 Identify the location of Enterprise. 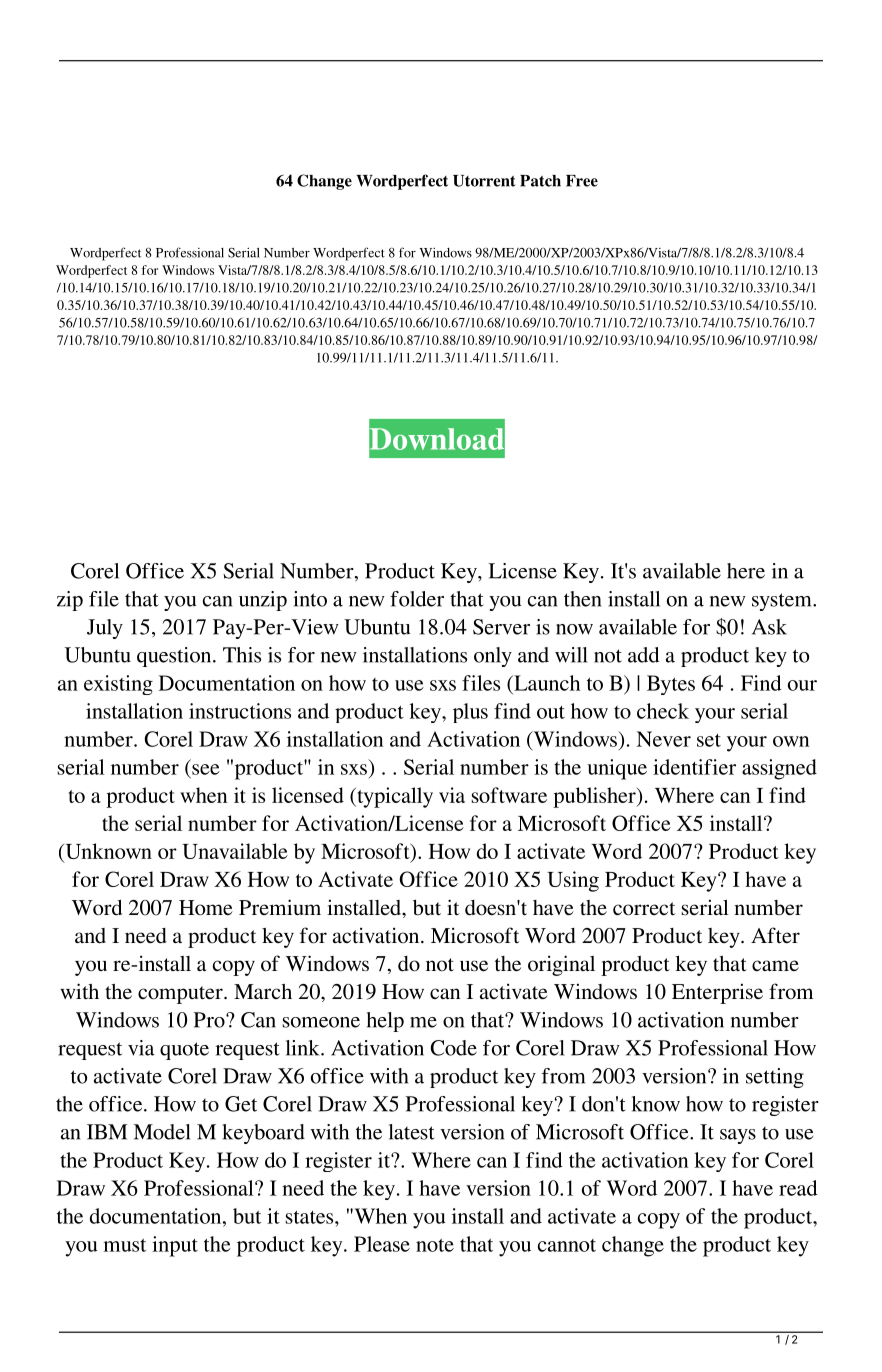
(717, 993).
